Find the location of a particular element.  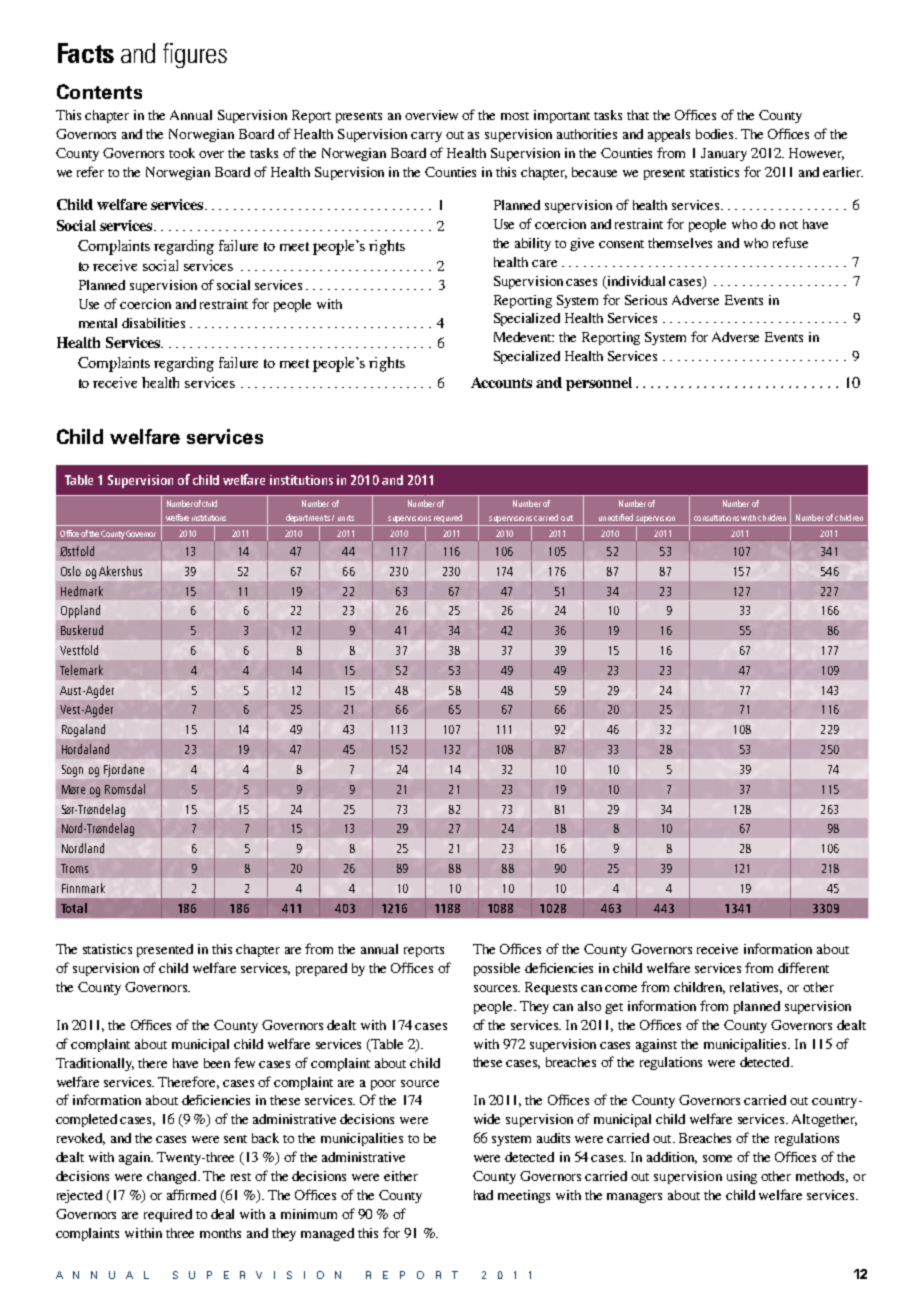

possible is located at coordinates (497, 969).
